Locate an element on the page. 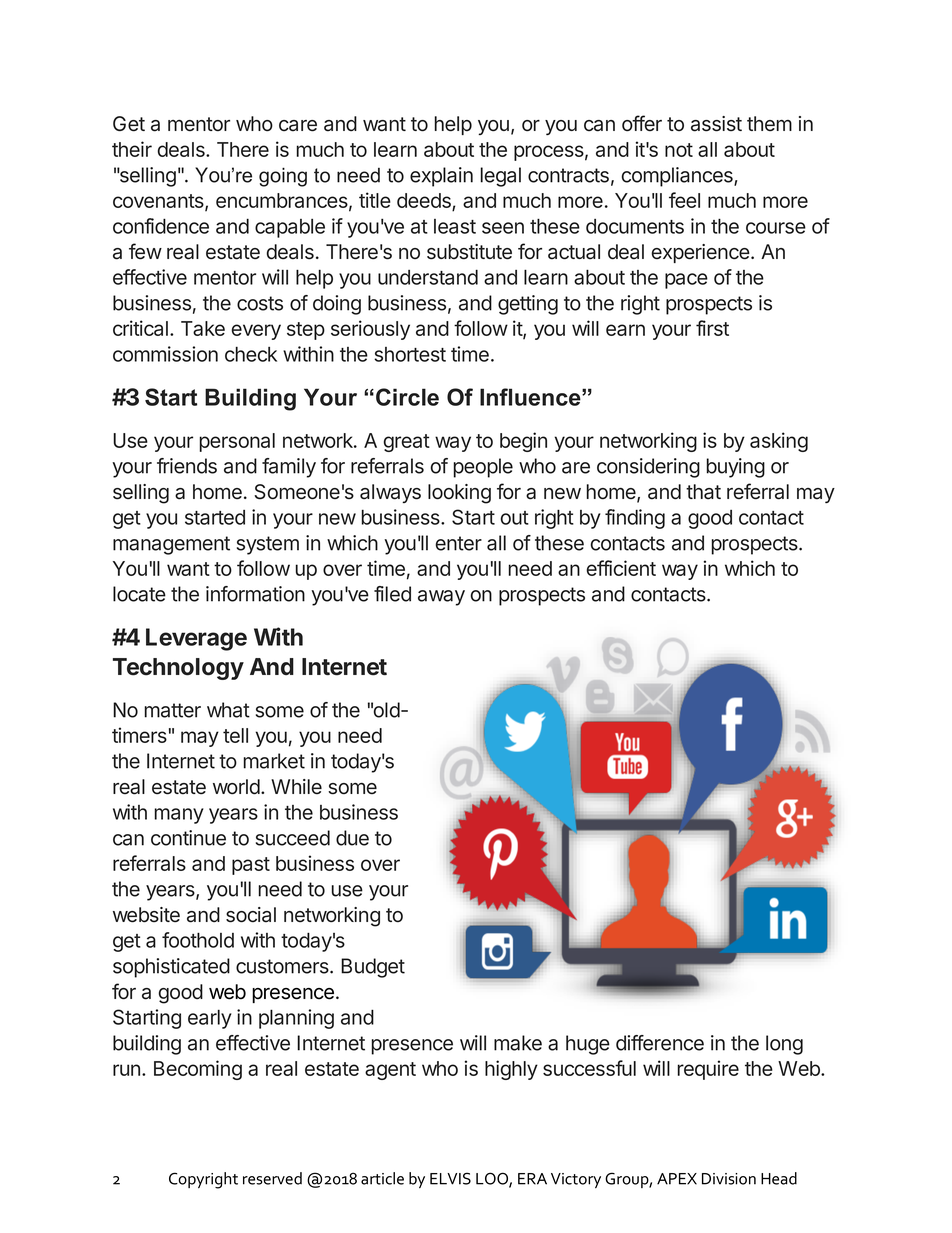  difference is located at coordinates (660, 1043).
